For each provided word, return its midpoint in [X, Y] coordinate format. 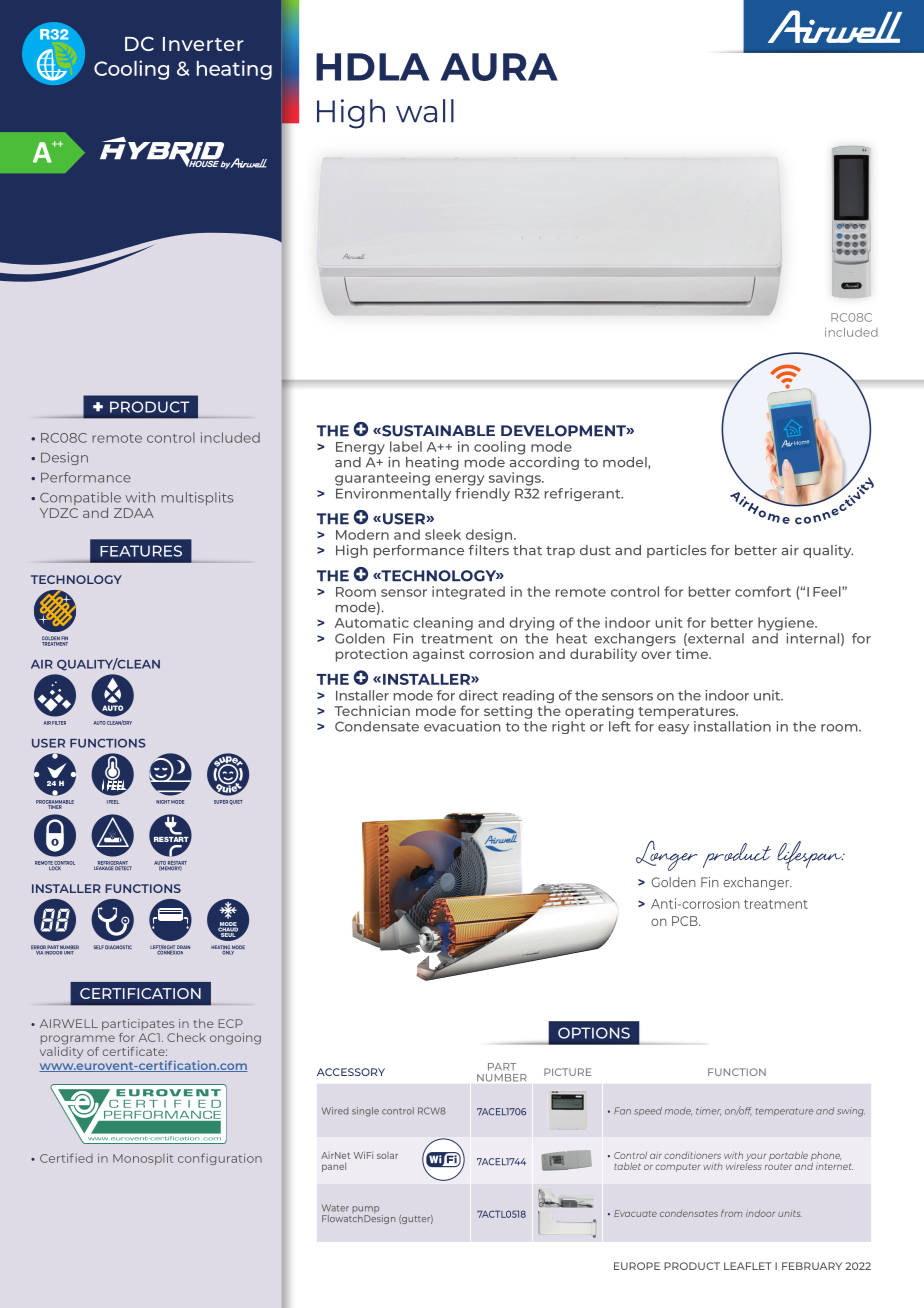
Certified [66, 1158]
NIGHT [163, 802]
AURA [499, 67]
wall [425, 111]
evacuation [462, 726]
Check [186, 1037]
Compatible [80, 500]
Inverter [203, 44]
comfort [763, 591]
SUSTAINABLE [437, 431]
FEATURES [141, 551]
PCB [686, 921]
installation [732, 726]
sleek [443, 534]
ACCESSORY [351, 1072]
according [544, 463]
